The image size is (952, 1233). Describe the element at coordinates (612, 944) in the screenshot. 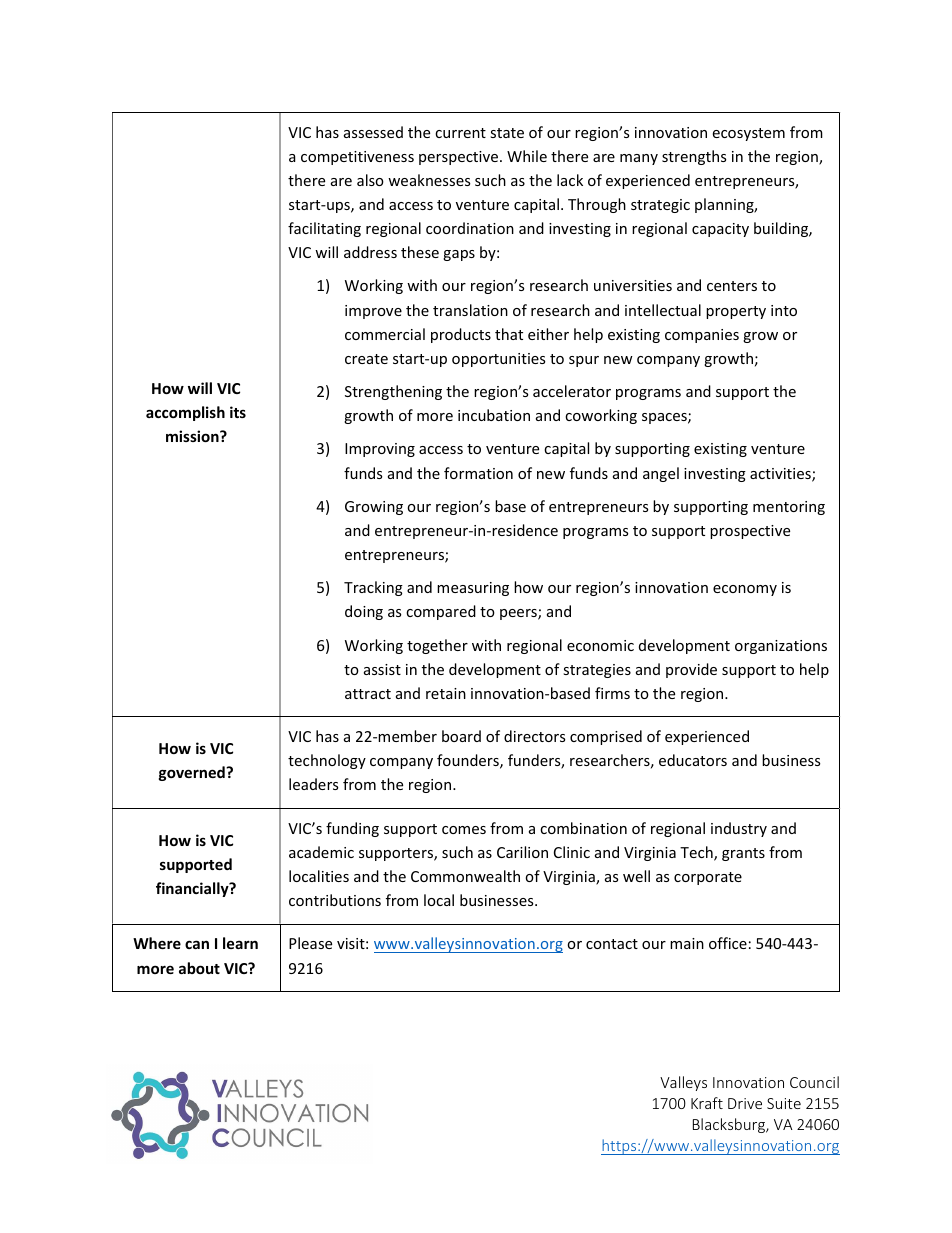

I see `contact` at that location.
